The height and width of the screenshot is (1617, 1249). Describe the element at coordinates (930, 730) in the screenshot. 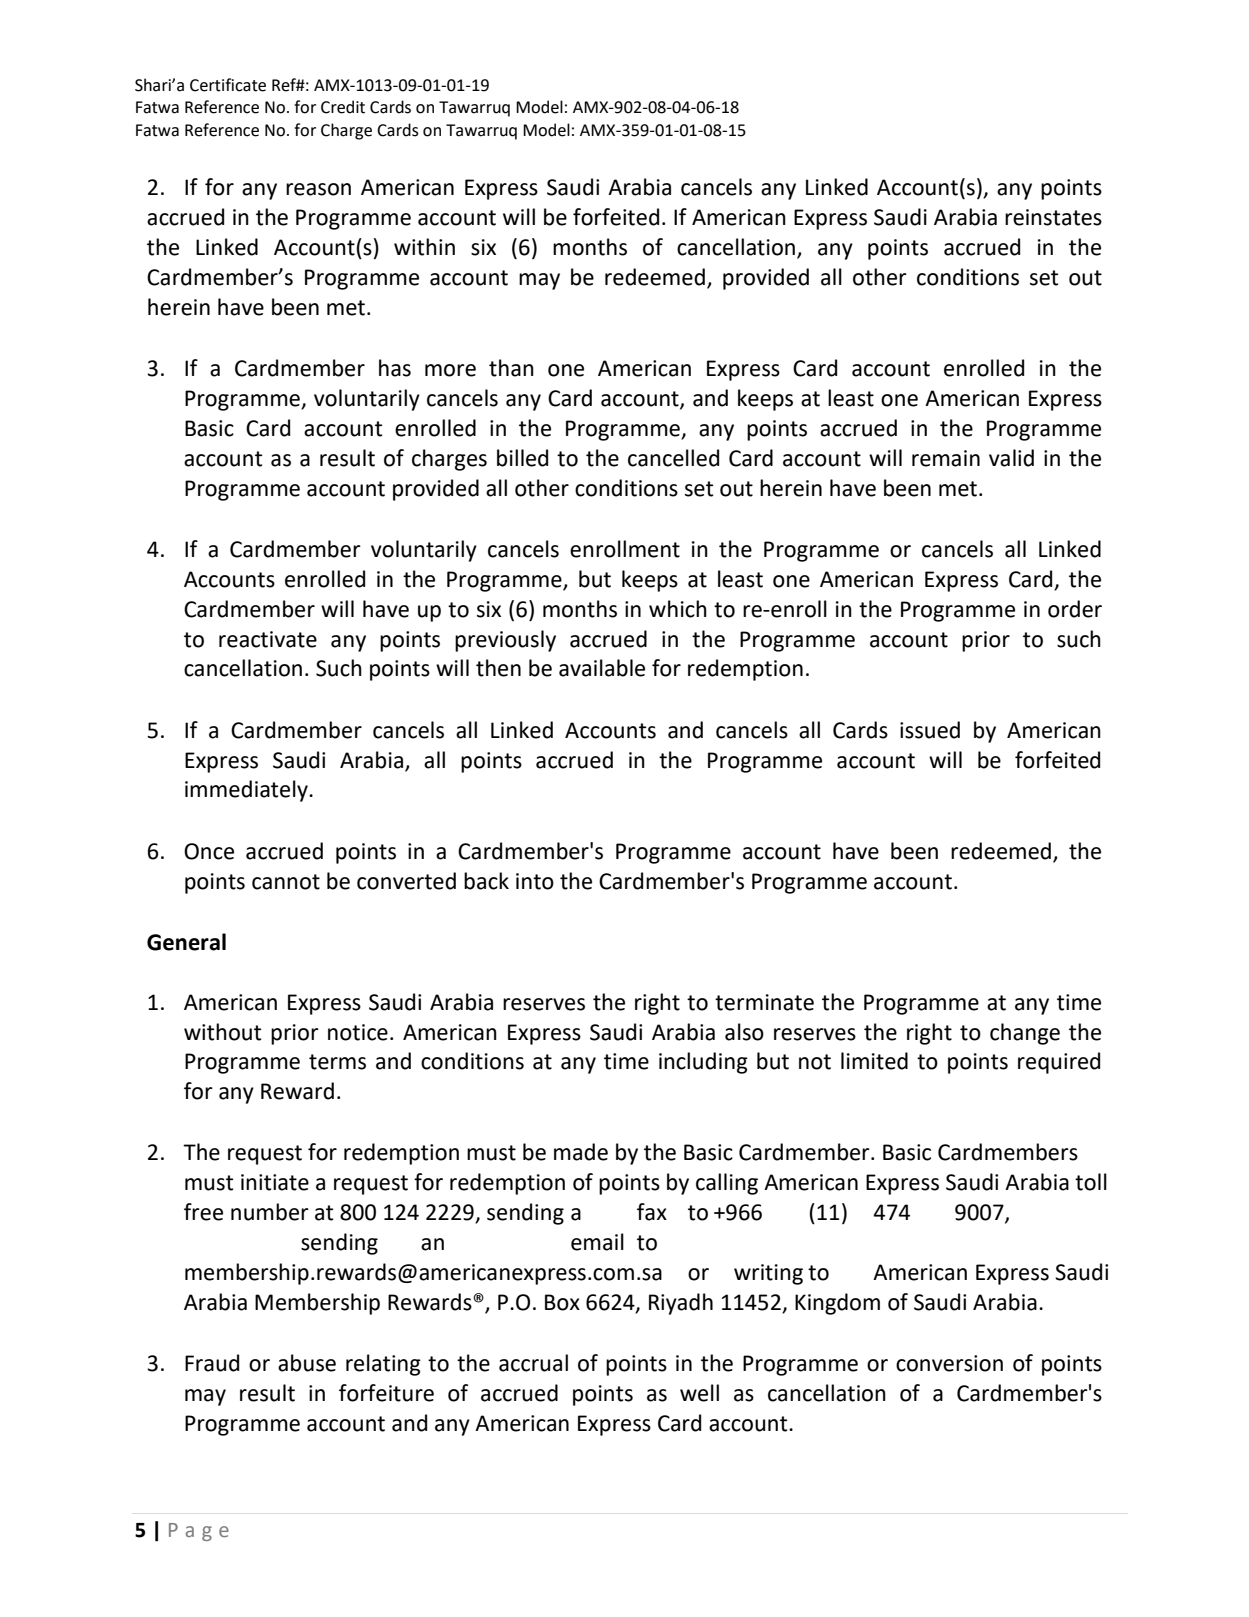

I see `issued` at that location.
